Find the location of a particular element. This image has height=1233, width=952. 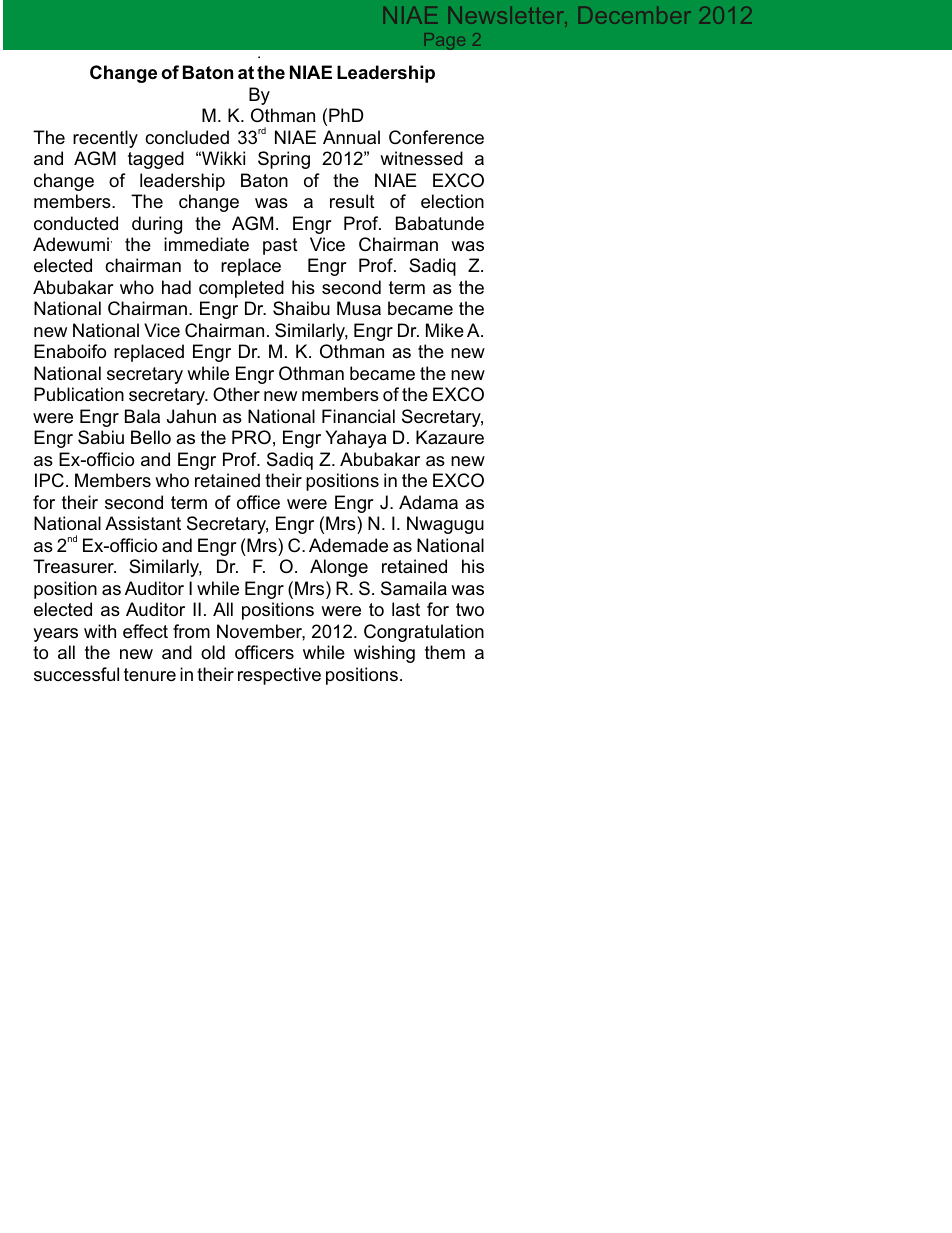

Mike is located at coordinates (445, 330).
